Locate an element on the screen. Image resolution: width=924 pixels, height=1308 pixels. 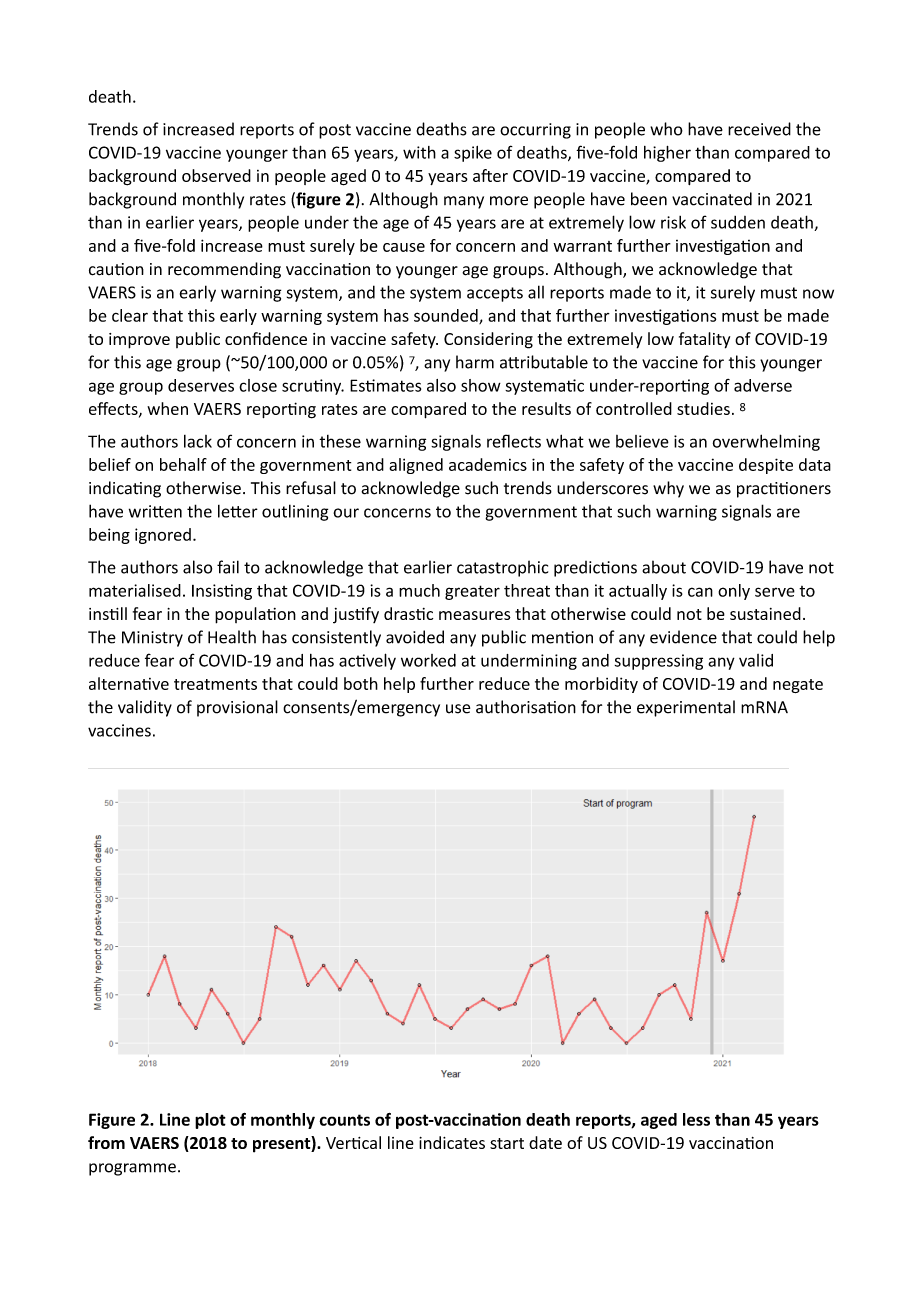
evidence is located at coordinates (683, 637).
